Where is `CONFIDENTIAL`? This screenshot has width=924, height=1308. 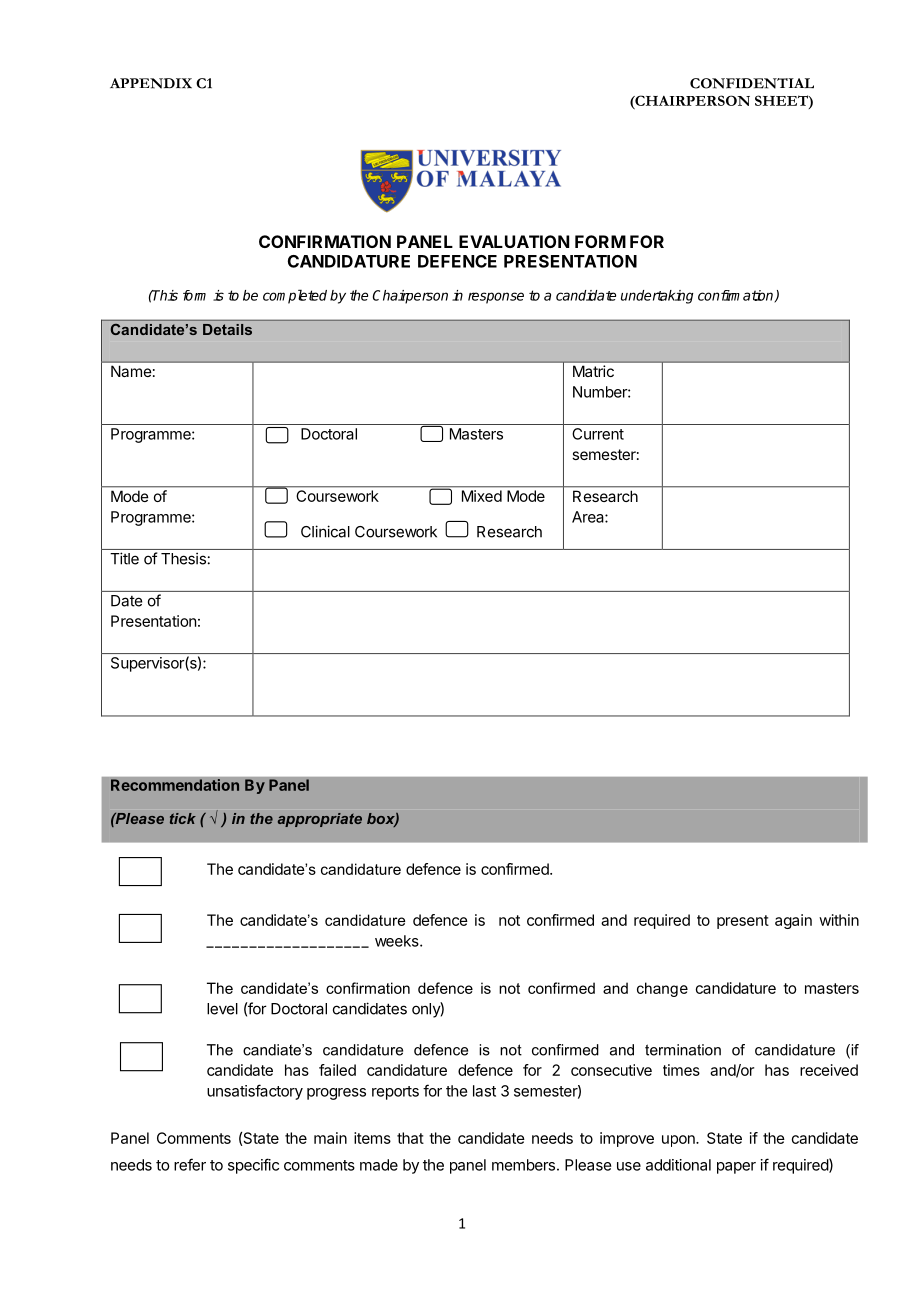
CONFIDENTIAL is located at coordinates (752, 83).
